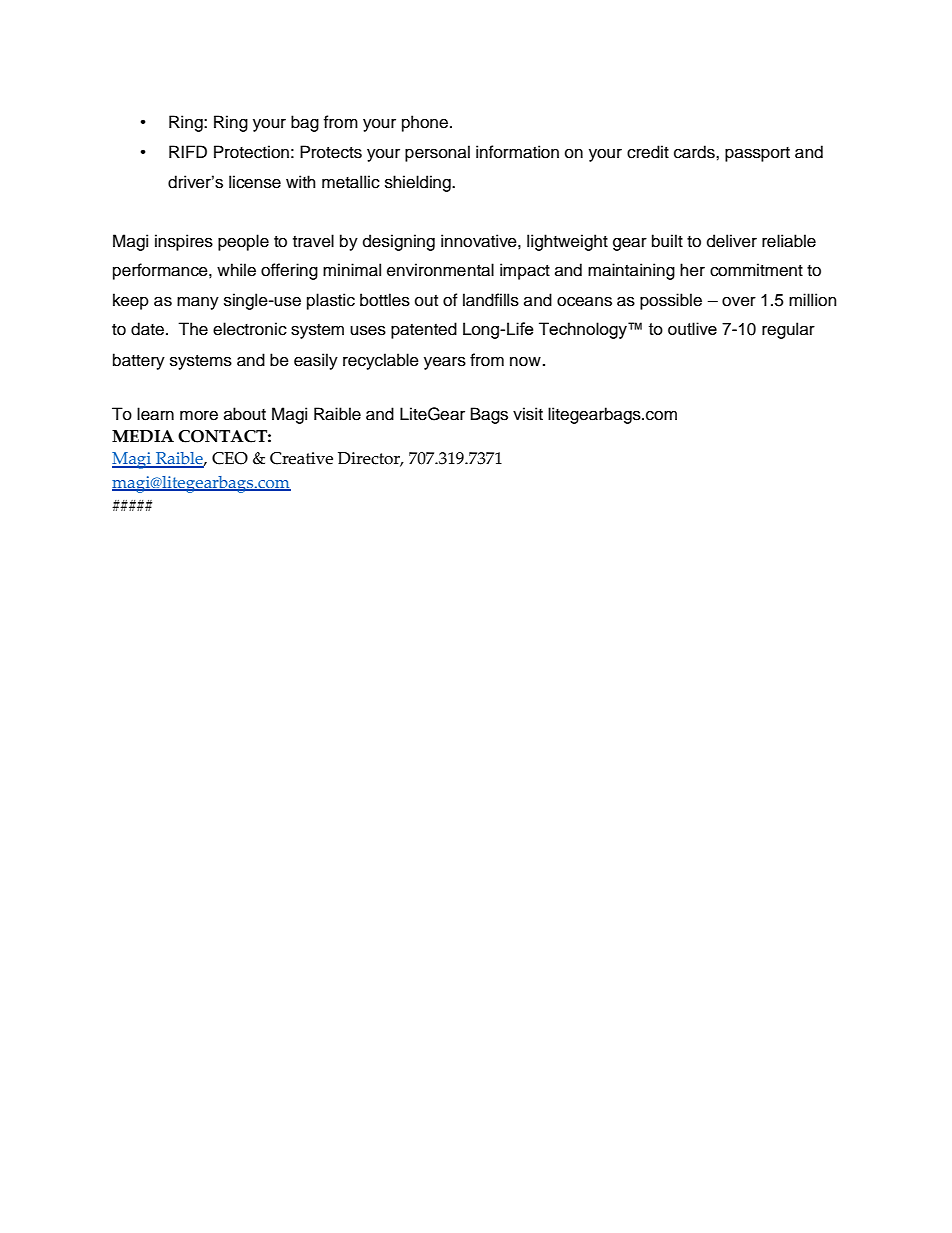 The image size is (952, 1233). I want to click on Protection, so click(251, 152).
